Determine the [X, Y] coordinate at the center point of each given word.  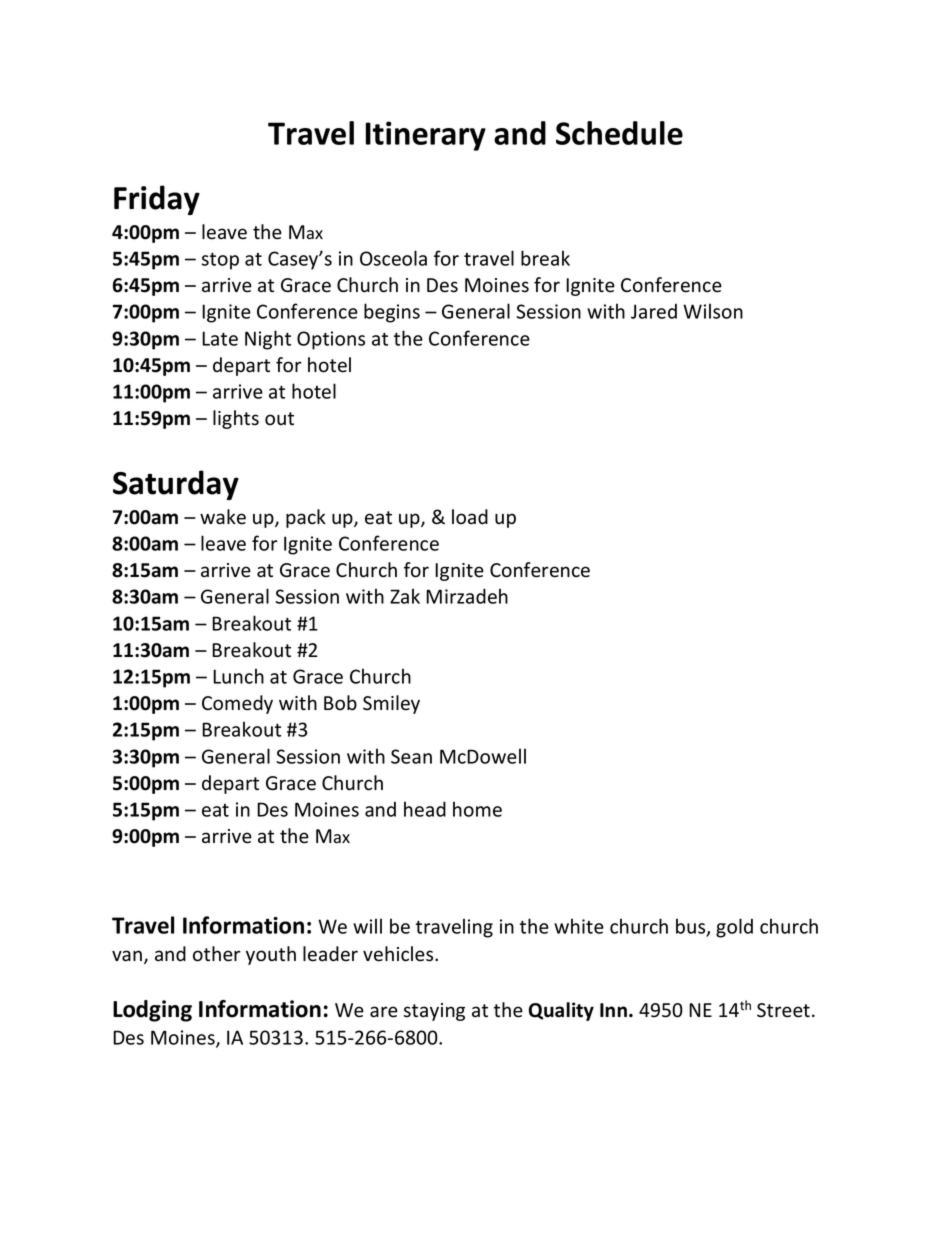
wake [223, 517]
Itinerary [426, 136]
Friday [157, 200]
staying [434, 1012]
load [470, 517]
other [216, 954]
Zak [405, 596]
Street [783, 1010]
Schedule [619, 133]
